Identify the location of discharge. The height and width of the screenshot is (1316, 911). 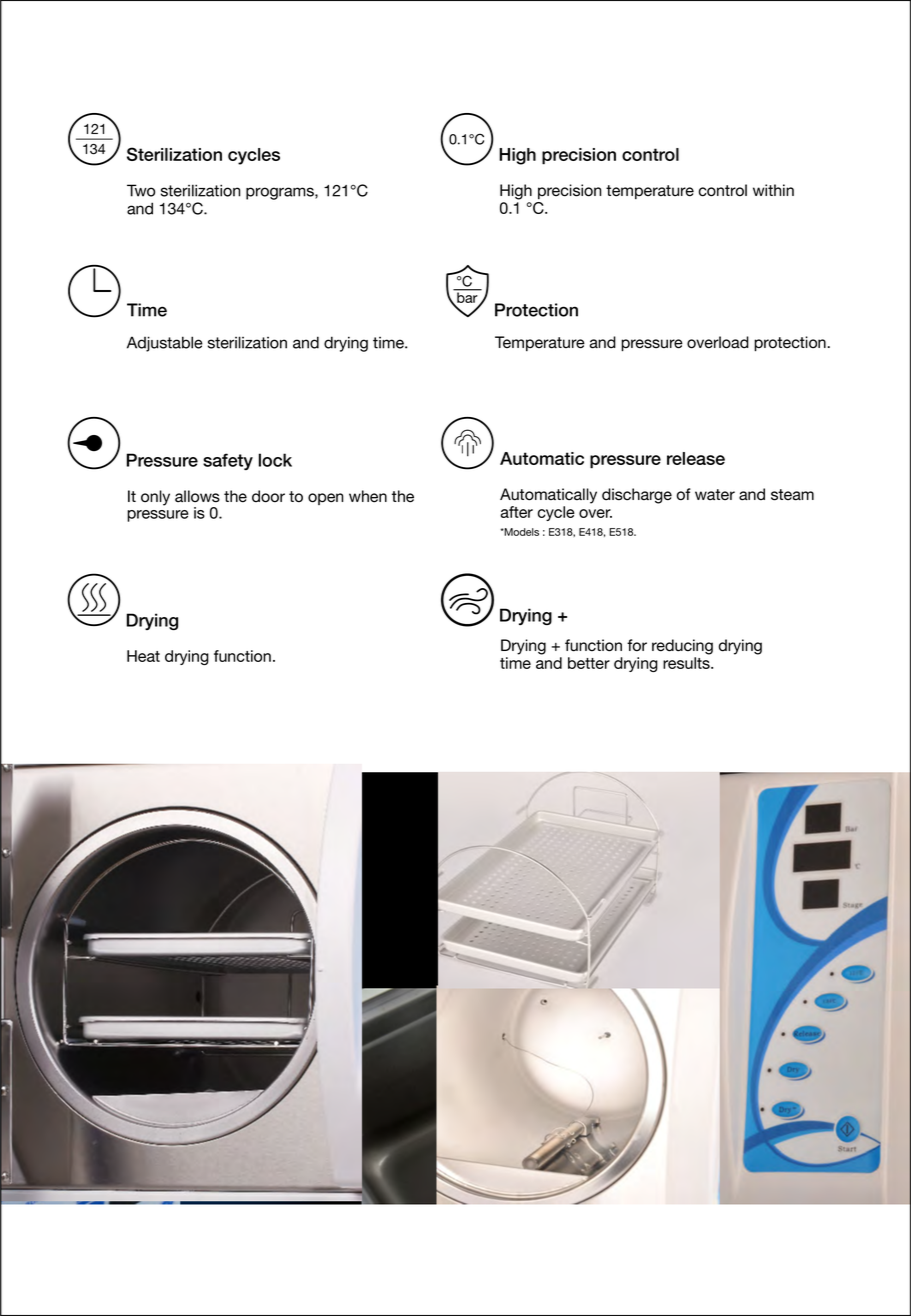
(637, 496).
